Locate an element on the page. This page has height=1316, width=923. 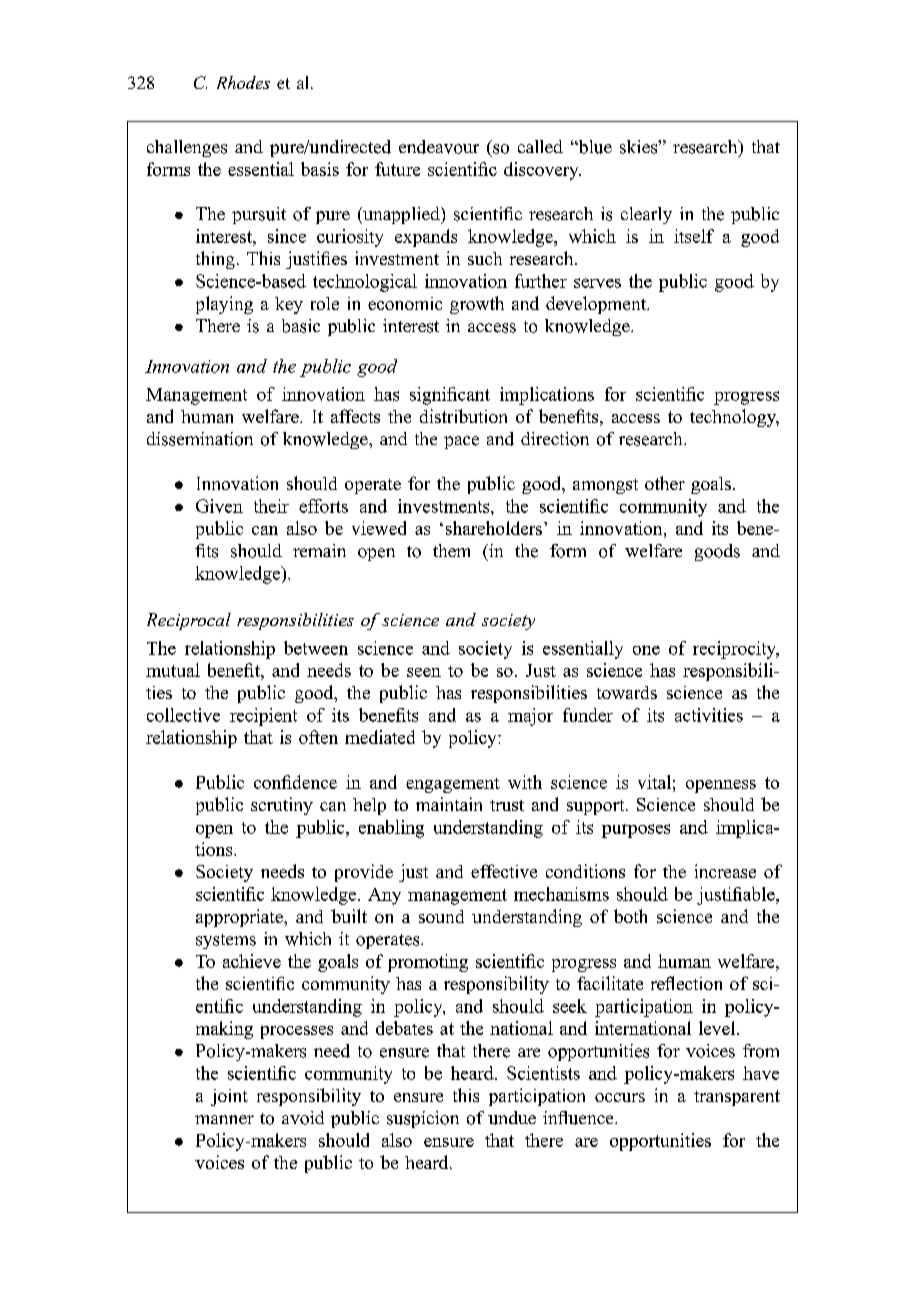
undue is located at coordinates (512, 1118).
